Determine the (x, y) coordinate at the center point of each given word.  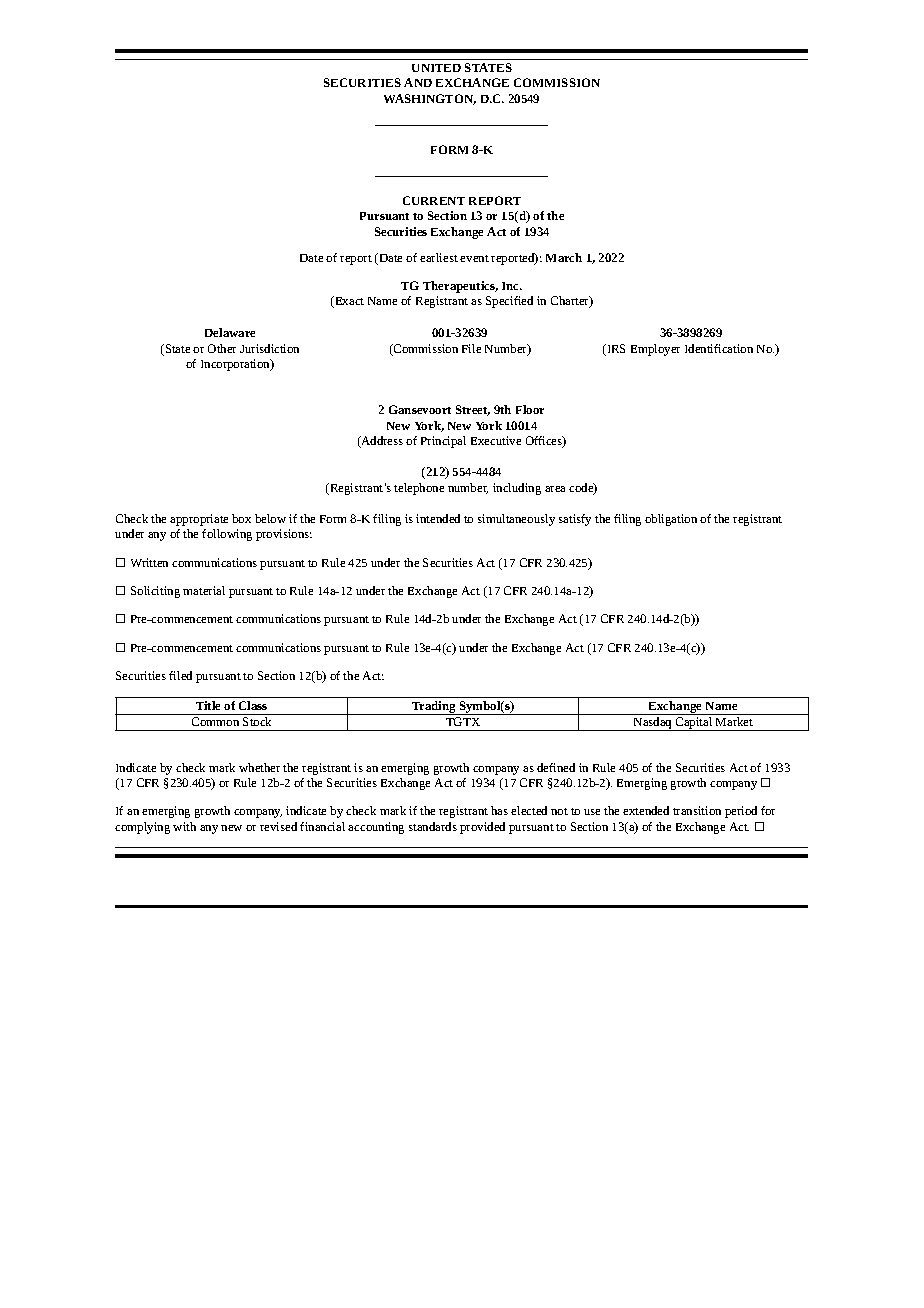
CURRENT (434, 200)
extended (646, 810)
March (564, 257)
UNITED (436, 68)
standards (433, 826)
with (184, 826)
